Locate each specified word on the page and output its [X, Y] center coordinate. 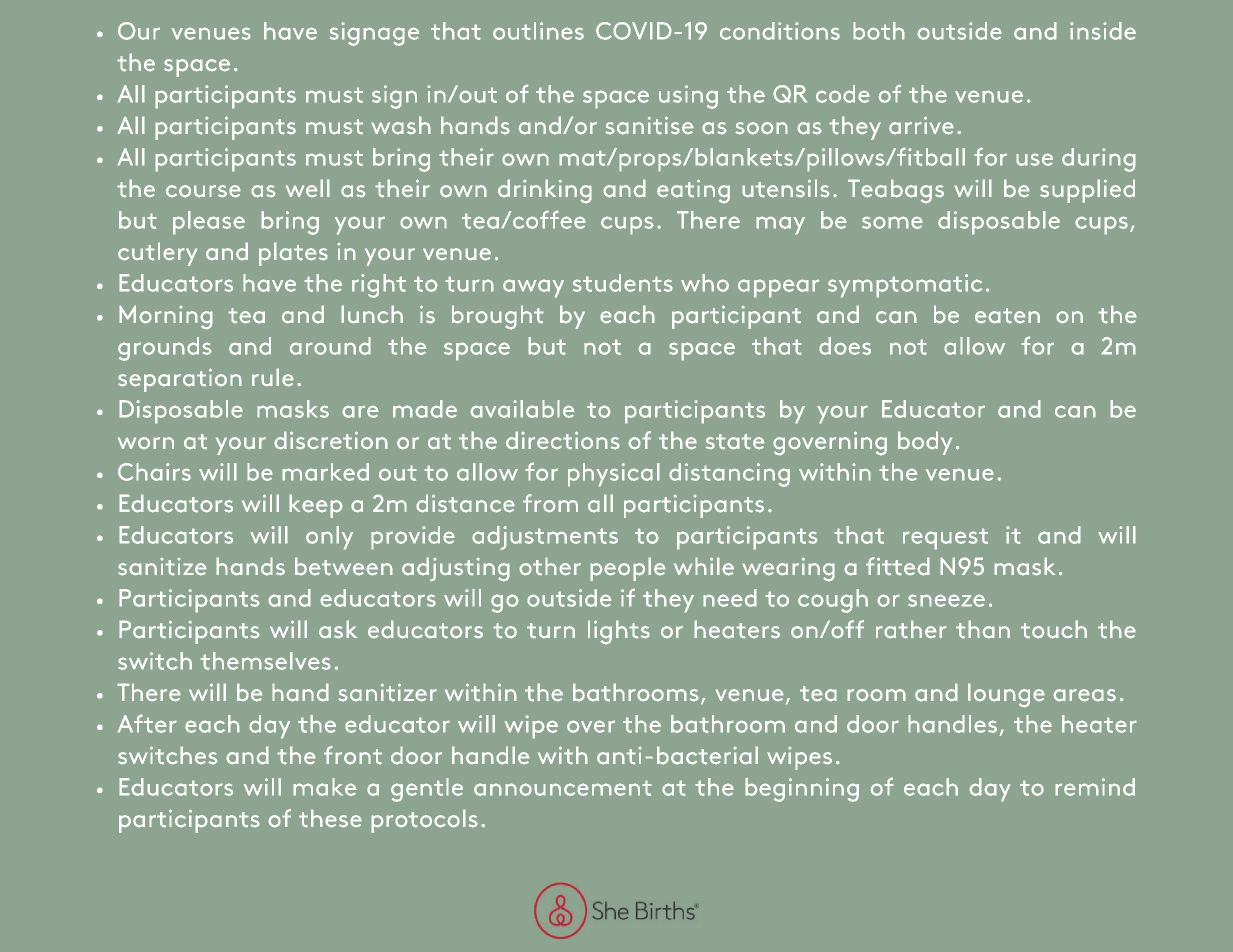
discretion [331, 440]
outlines [538, 31]
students [623, 283]
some [892, 222]
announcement [563, 788]
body [925, 443]
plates [293, 254]
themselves [265, 661]
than [983, 629]
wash [401, 125]
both [879, 31]
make [325, 787]
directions [563, 440]
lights [619, 632]
